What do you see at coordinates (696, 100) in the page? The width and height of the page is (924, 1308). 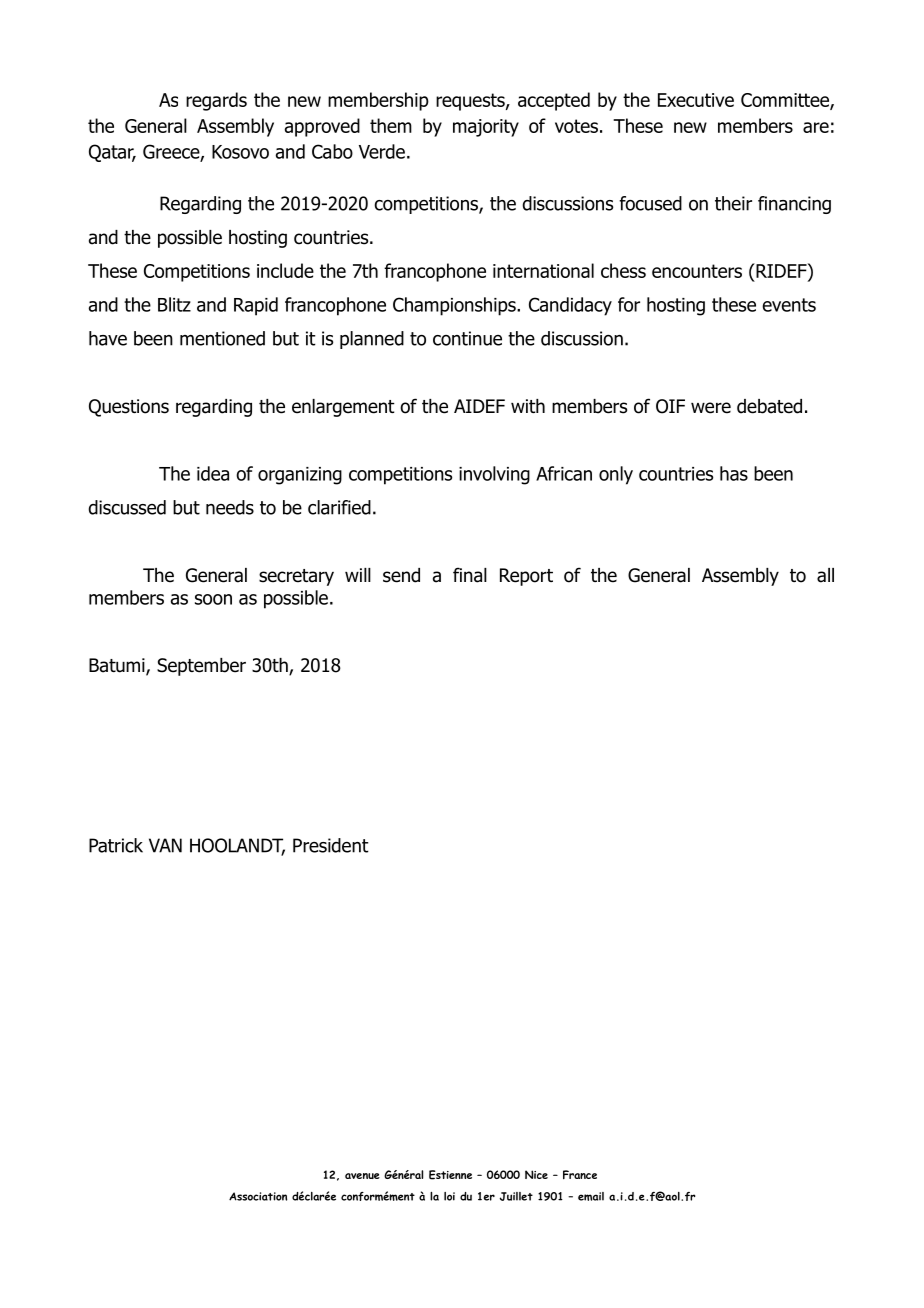 I see `Executive` at bounding box center [696, 100].
